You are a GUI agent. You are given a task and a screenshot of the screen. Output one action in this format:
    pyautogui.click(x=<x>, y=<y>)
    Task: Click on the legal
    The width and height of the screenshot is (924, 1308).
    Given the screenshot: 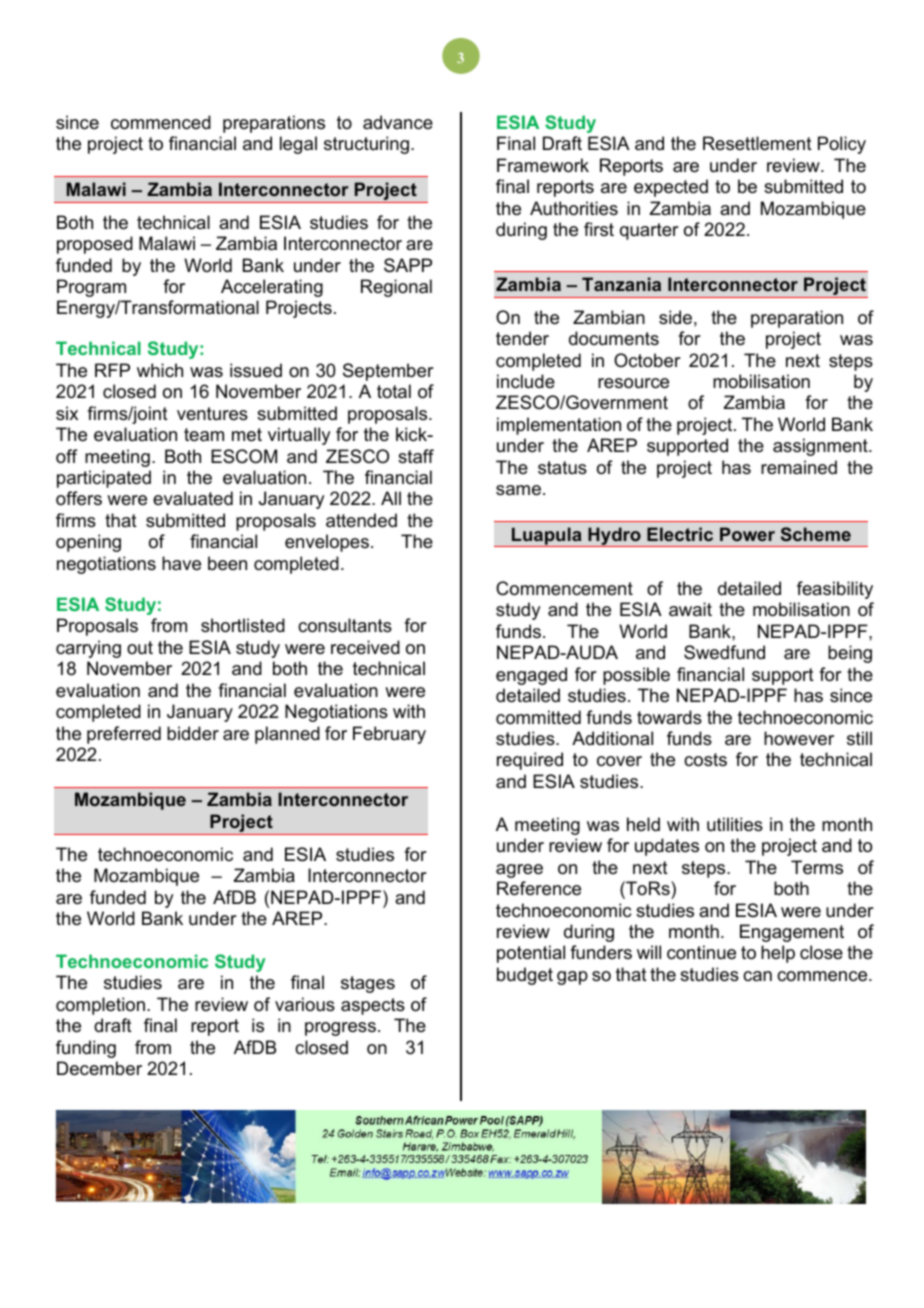 What is the action you would take?
    pyautogui.click(x=298, y=145)
